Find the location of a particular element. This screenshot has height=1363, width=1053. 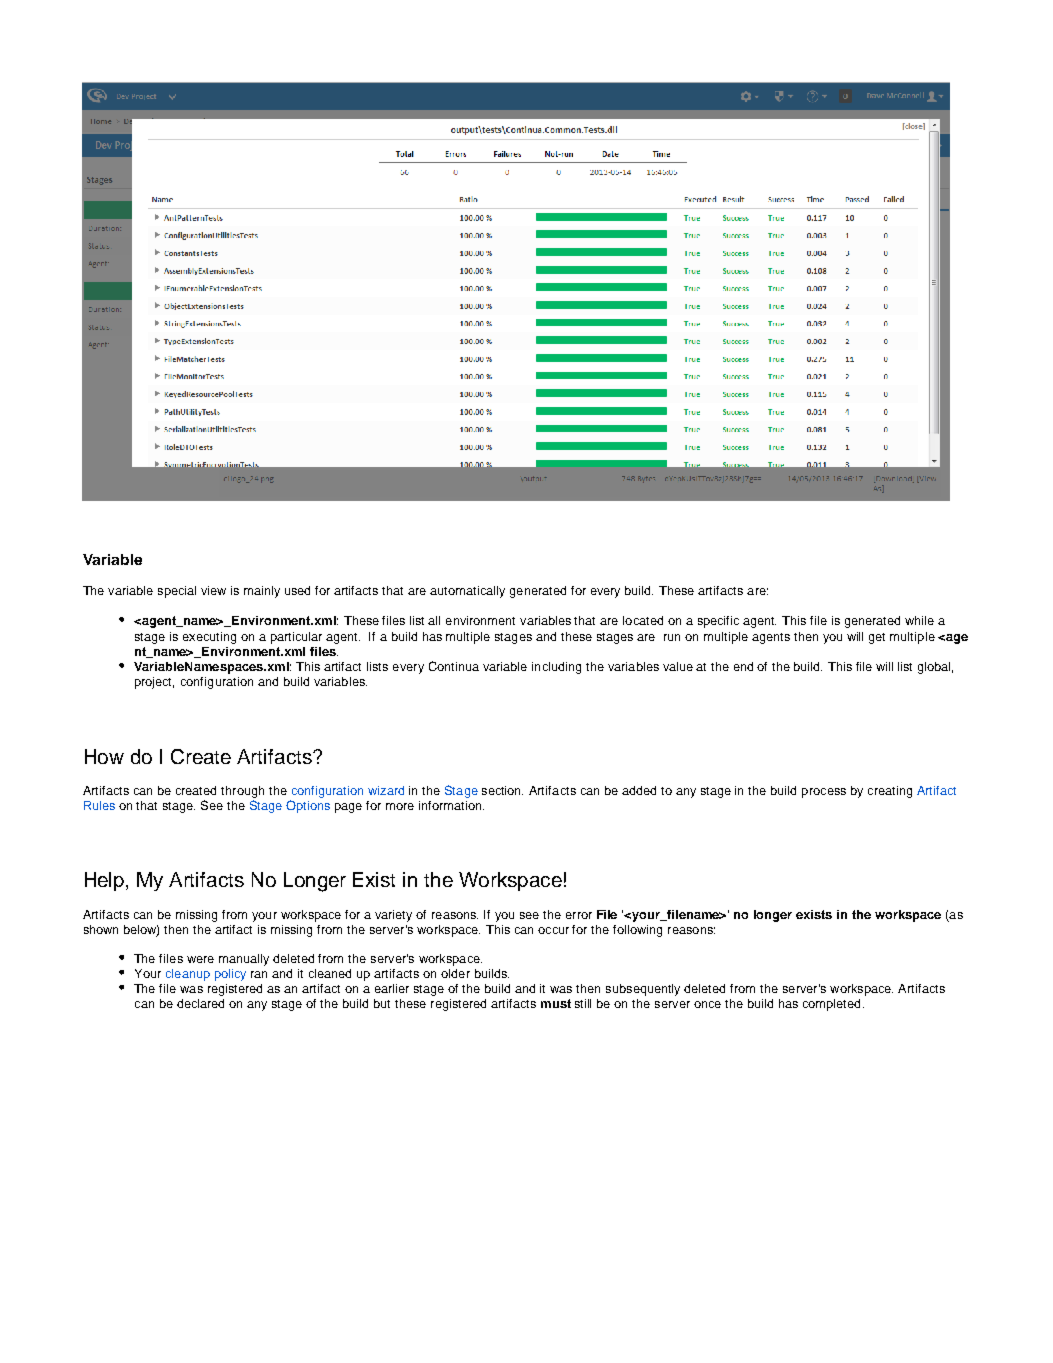

project is located at coordinates (154, 683).
